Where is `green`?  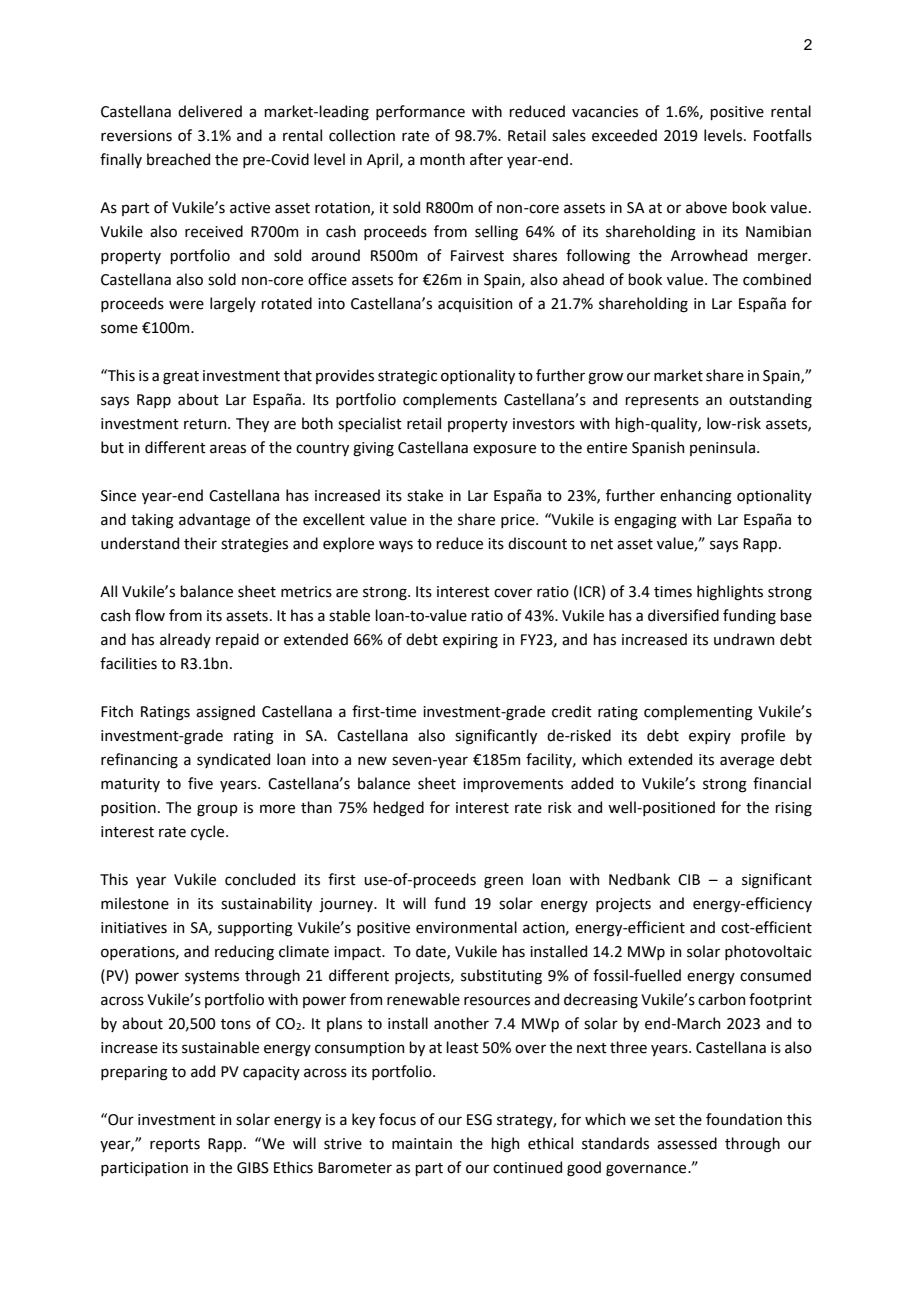
green is located at coordinates (503, 882).
